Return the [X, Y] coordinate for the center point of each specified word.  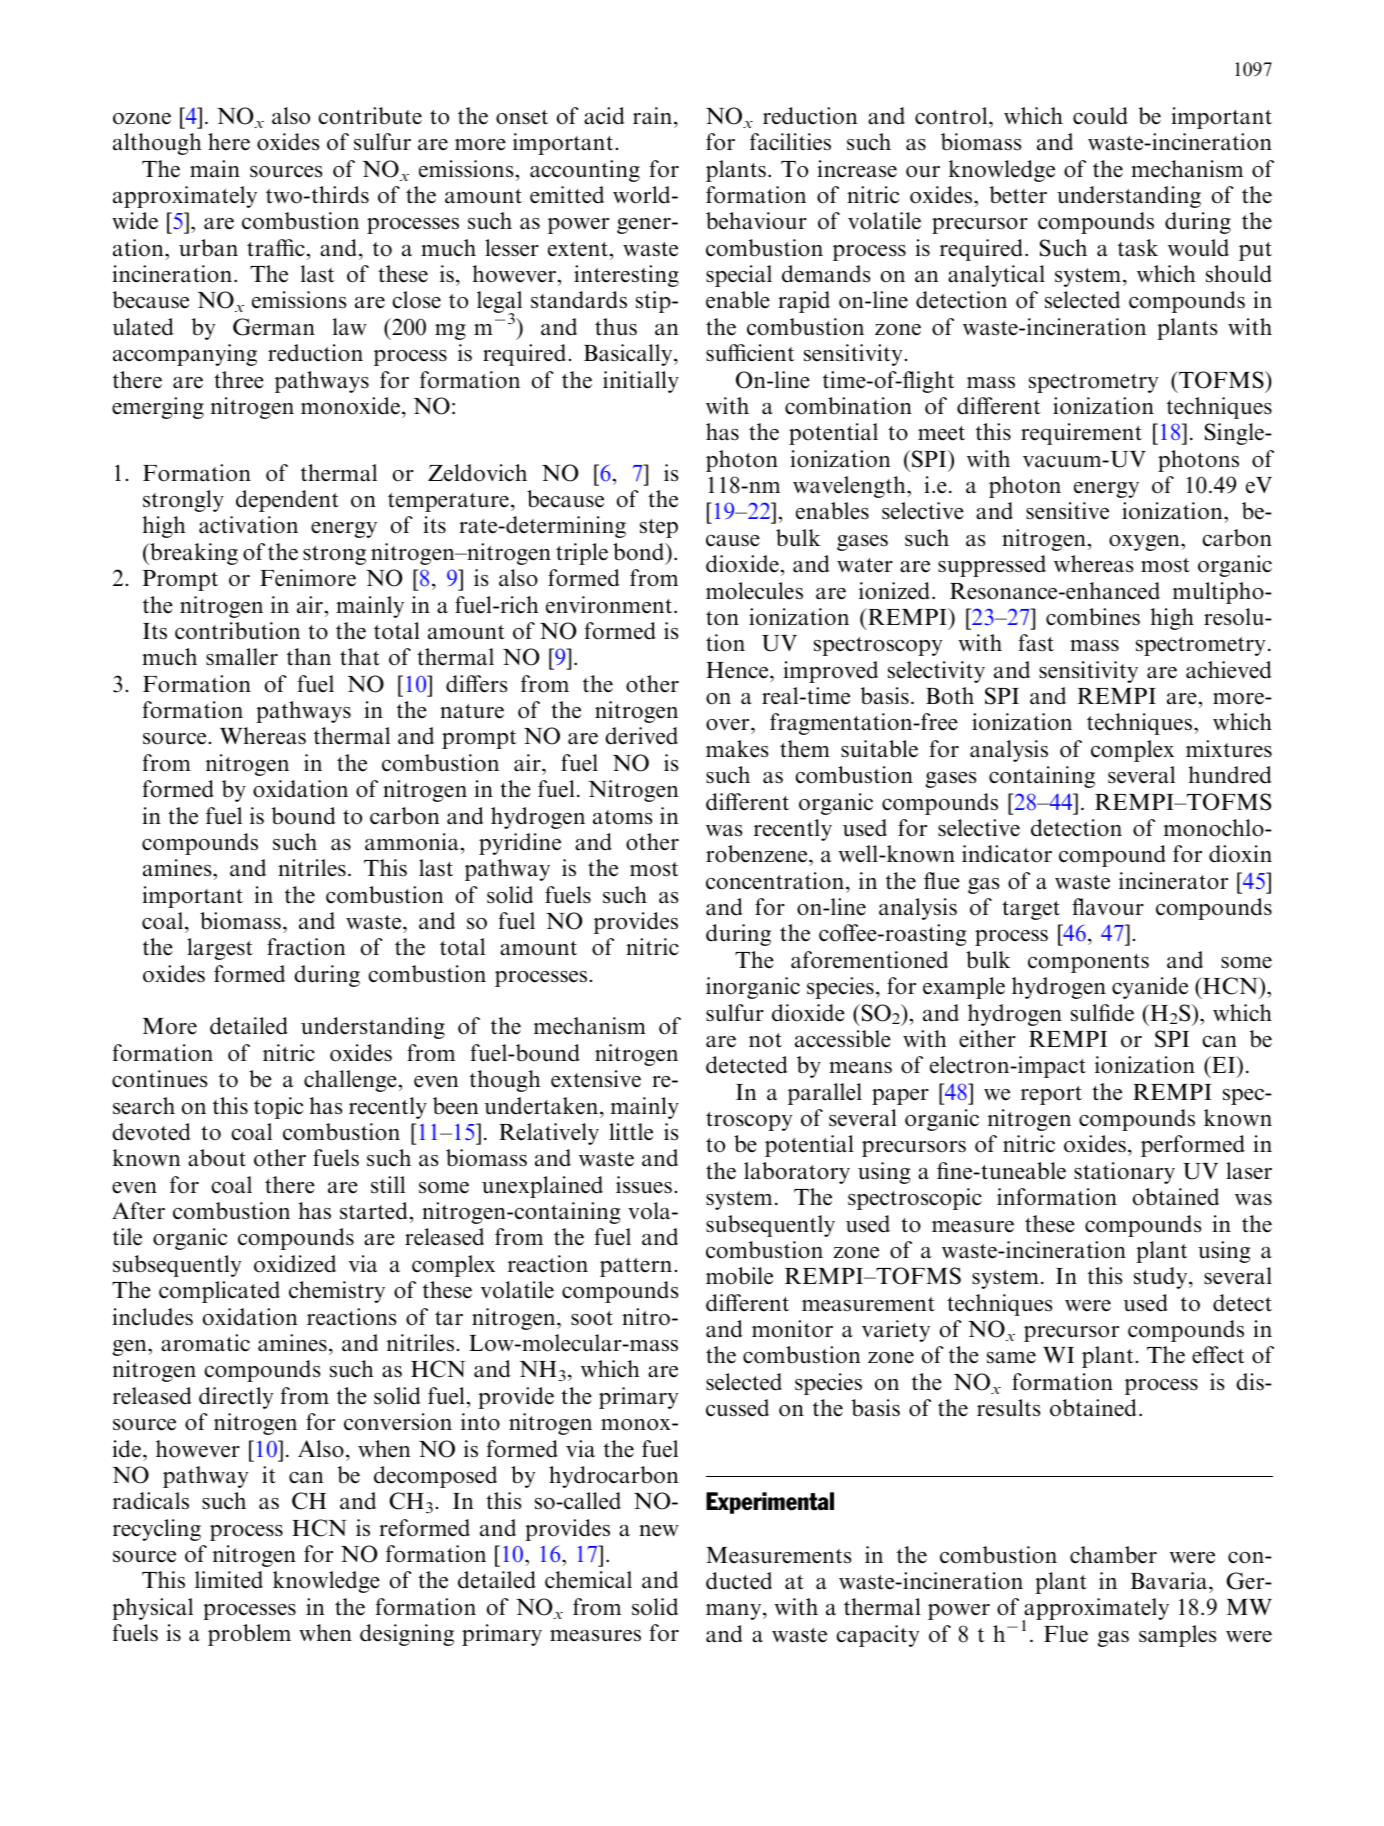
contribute [370, 116]
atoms [622, 817]
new [659, 1530]
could [1100, 116]
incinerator [1173, 881]
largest [220, 949]
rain [654, 115]
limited [229, 1580]
